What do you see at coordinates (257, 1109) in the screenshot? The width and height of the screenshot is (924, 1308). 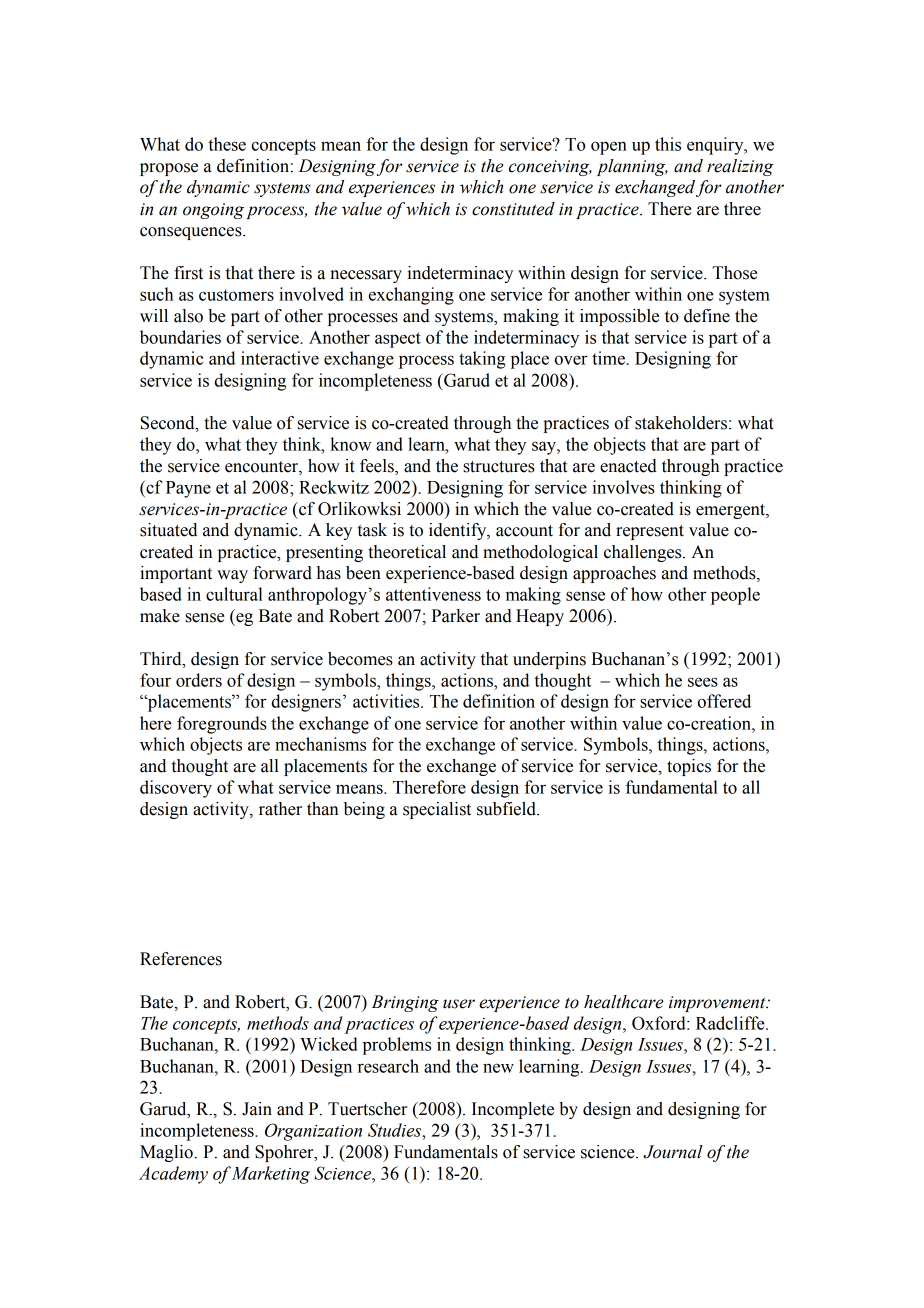 I see `Jain` at bounding box center [257, 1109].
